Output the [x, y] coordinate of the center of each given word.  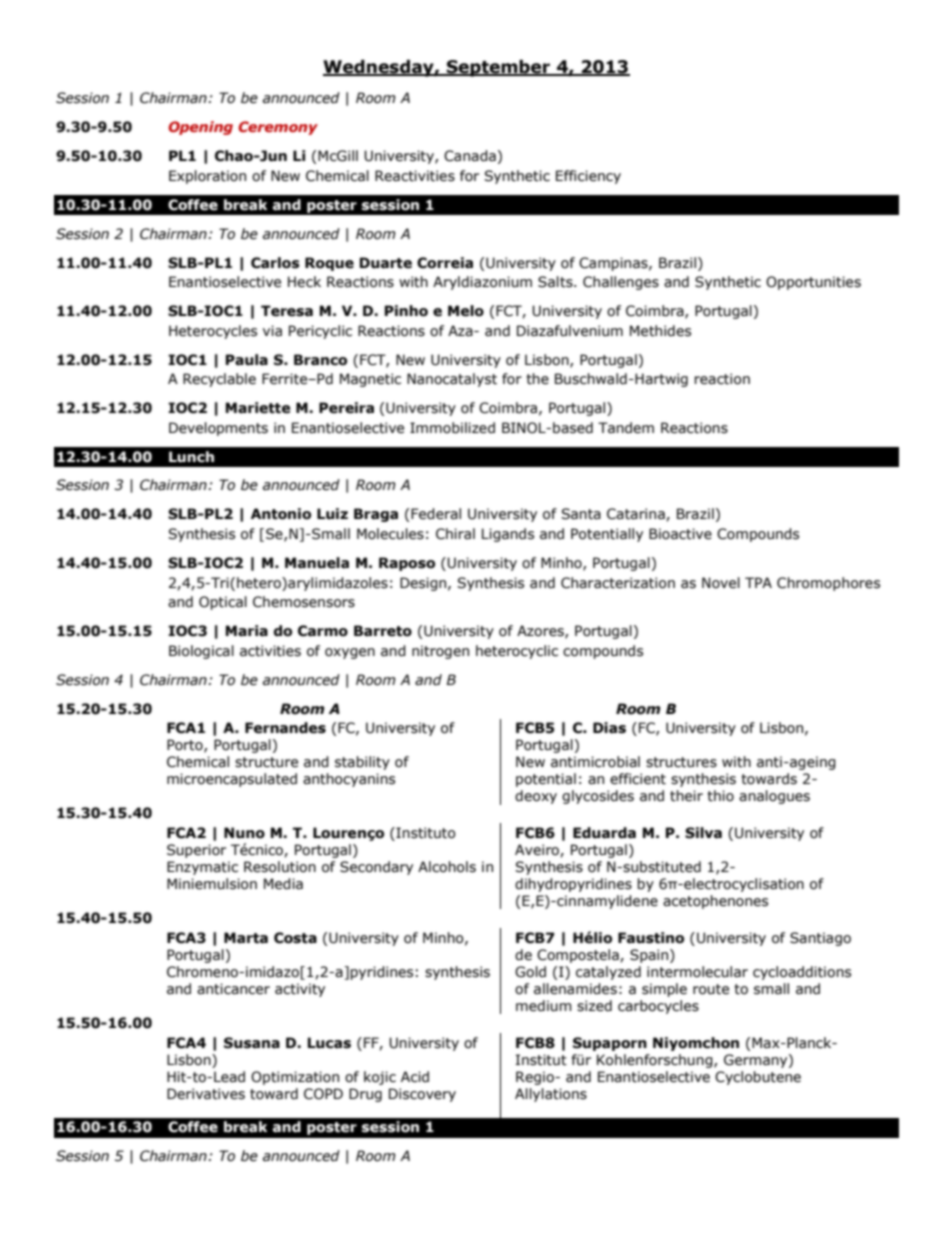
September [498, 68]
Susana [252, 1043]
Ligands [508, 535]
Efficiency [588, 177]
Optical [223, 603]
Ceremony [278, 128]
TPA [758, 582]
